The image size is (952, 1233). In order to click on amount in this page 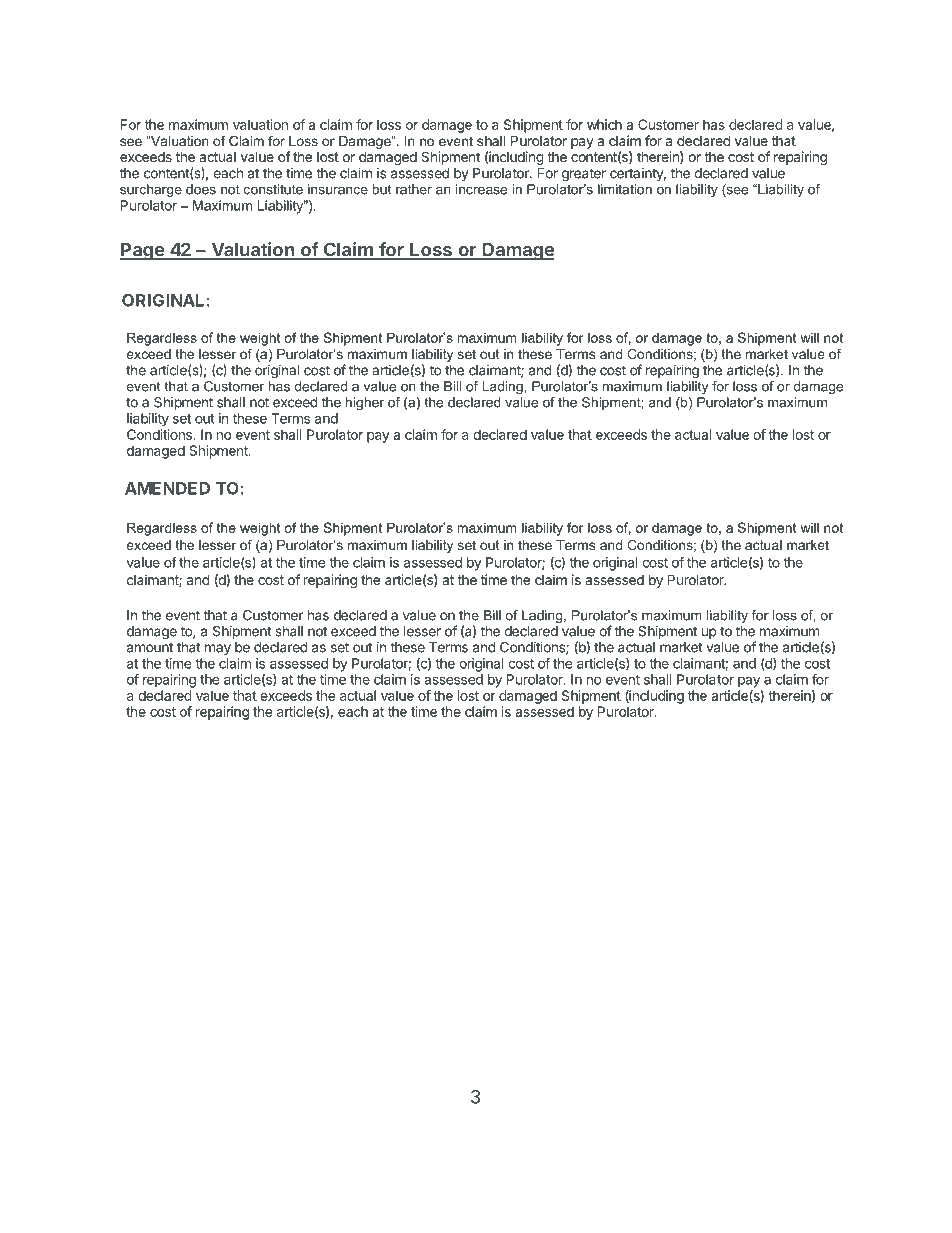, I will do `click(150, 648)`.
